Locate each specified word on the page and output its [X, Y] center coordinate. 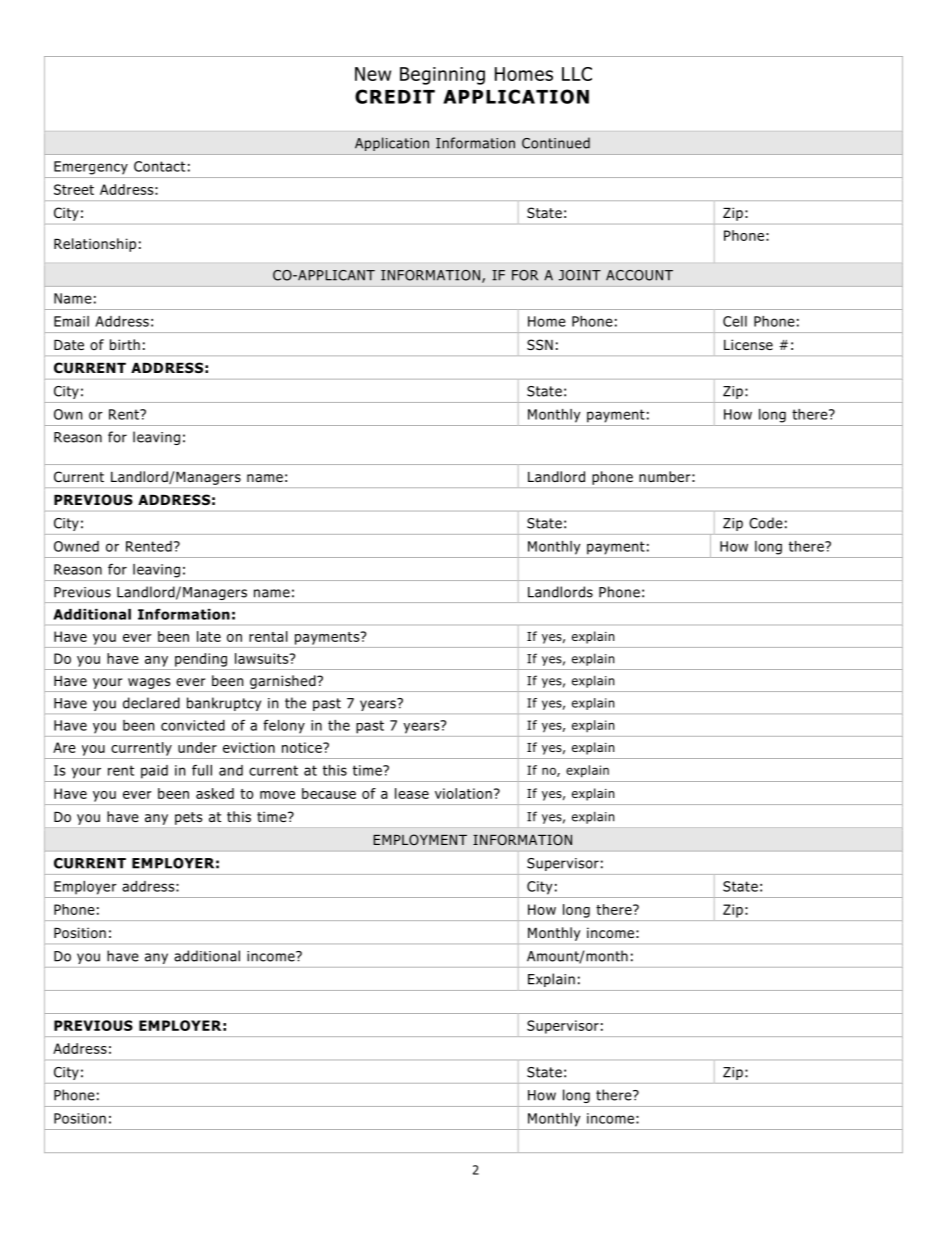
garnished [284, 682]
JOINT [580, 275]
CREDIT [395, 96]
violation [463, 793]
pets [188, 818]
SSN [540, 344]
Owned [76, 546]
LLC [577, 74]
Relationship [95, 245]
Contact [159, 166]
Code [766, 523]
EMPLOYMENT [420, 839]
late [209, 636]
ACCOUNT [639, 275]
